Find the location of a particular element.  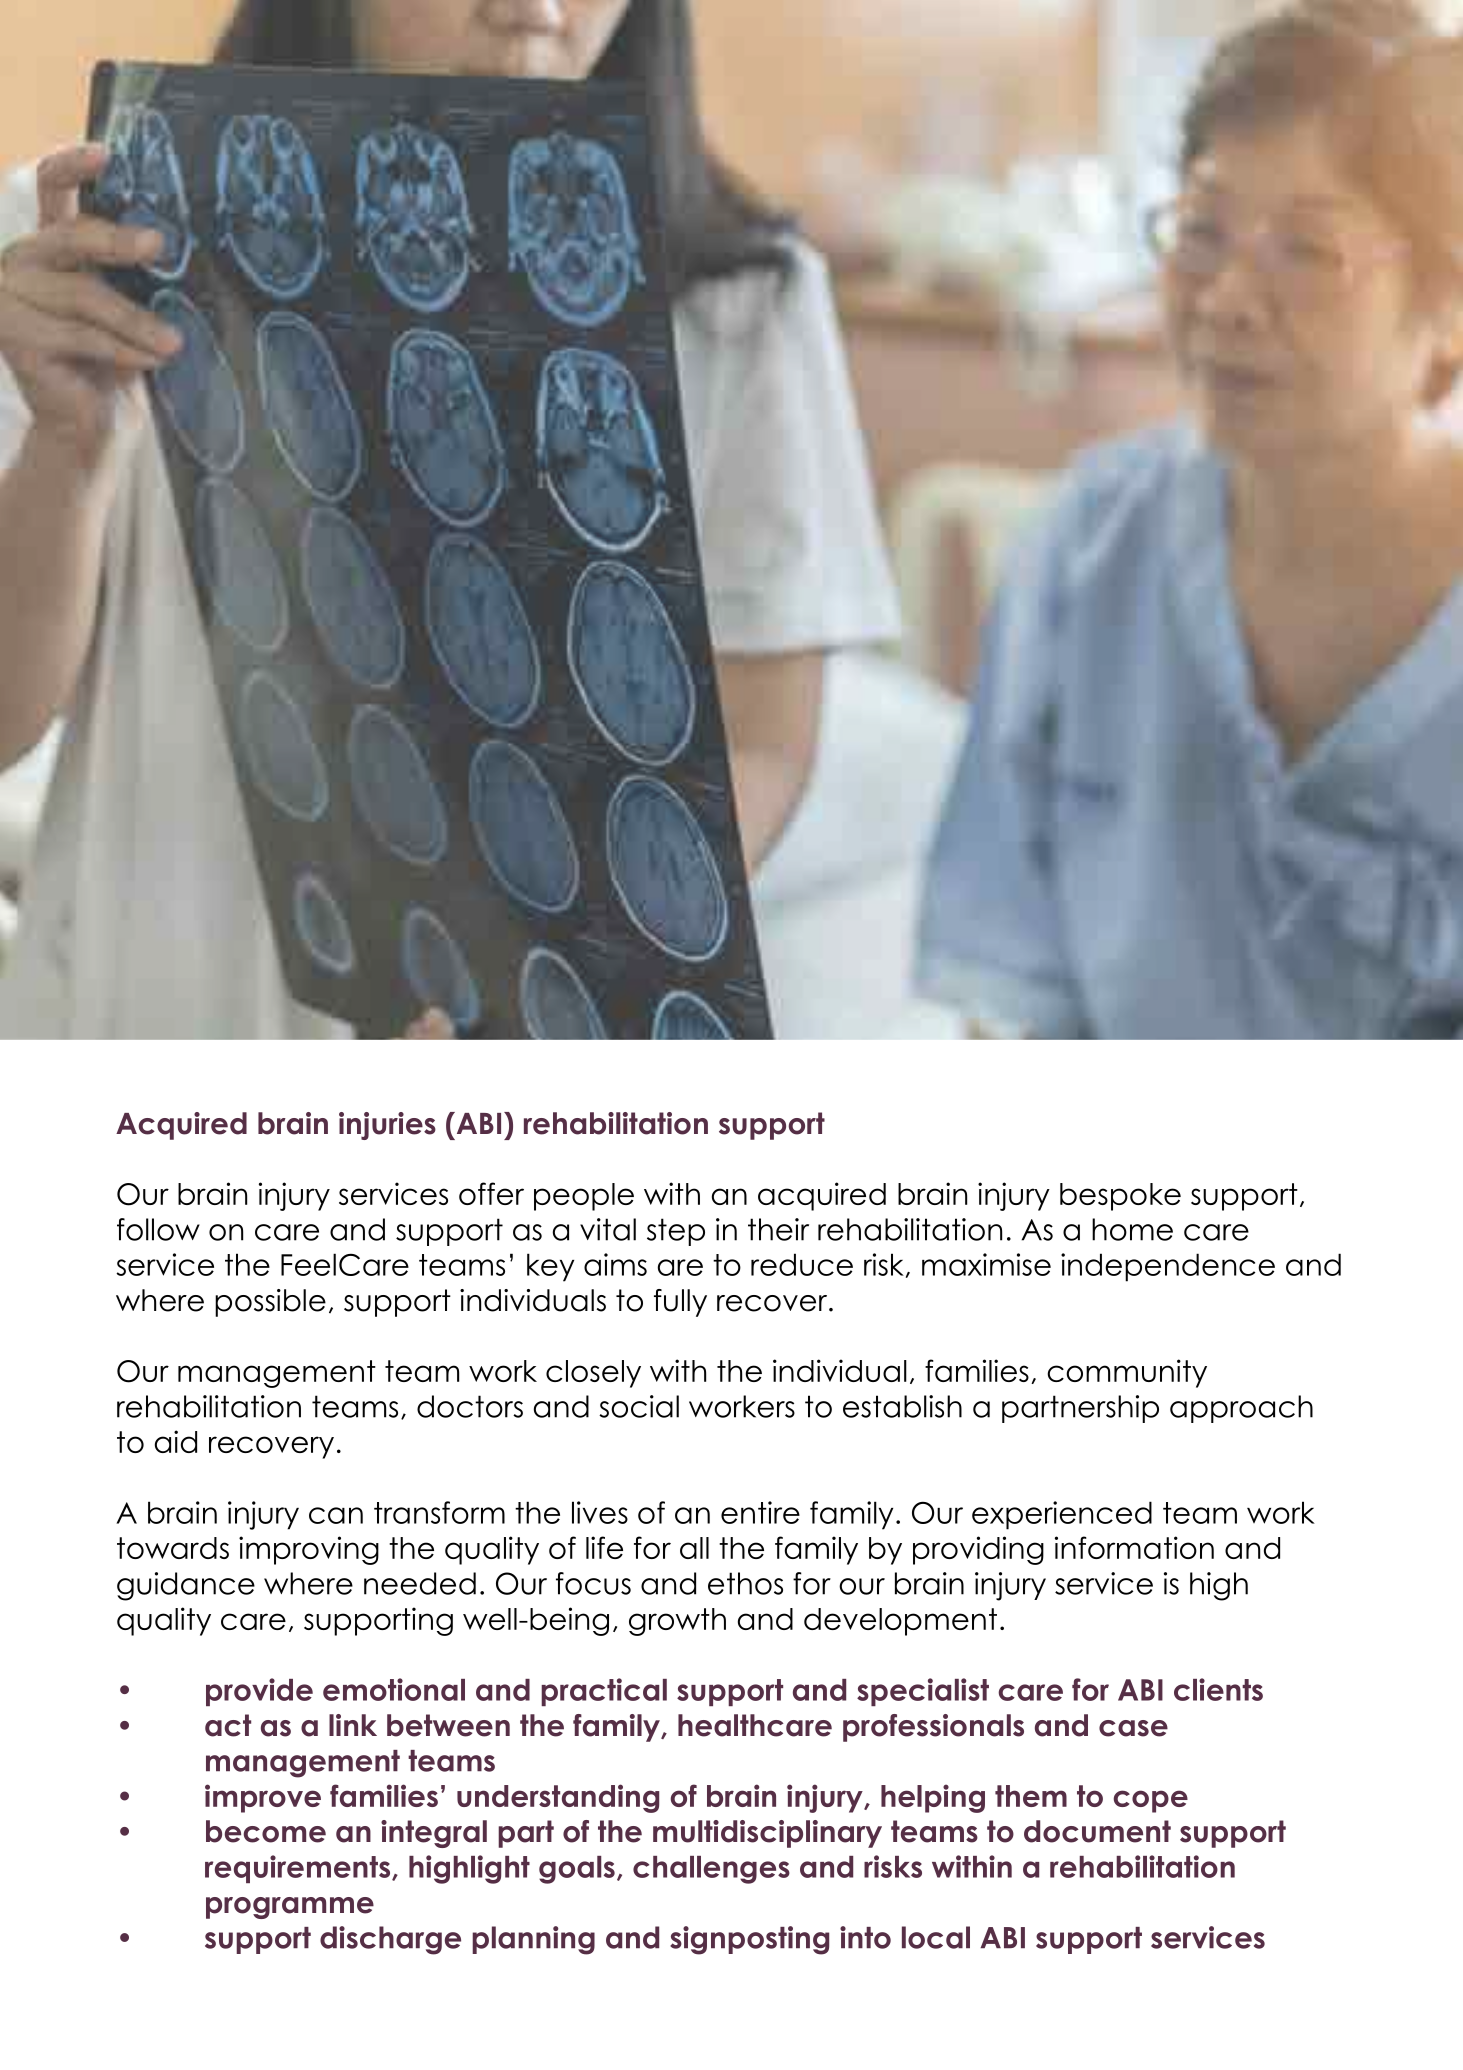

entire is located at coordinates (760, 1512).
